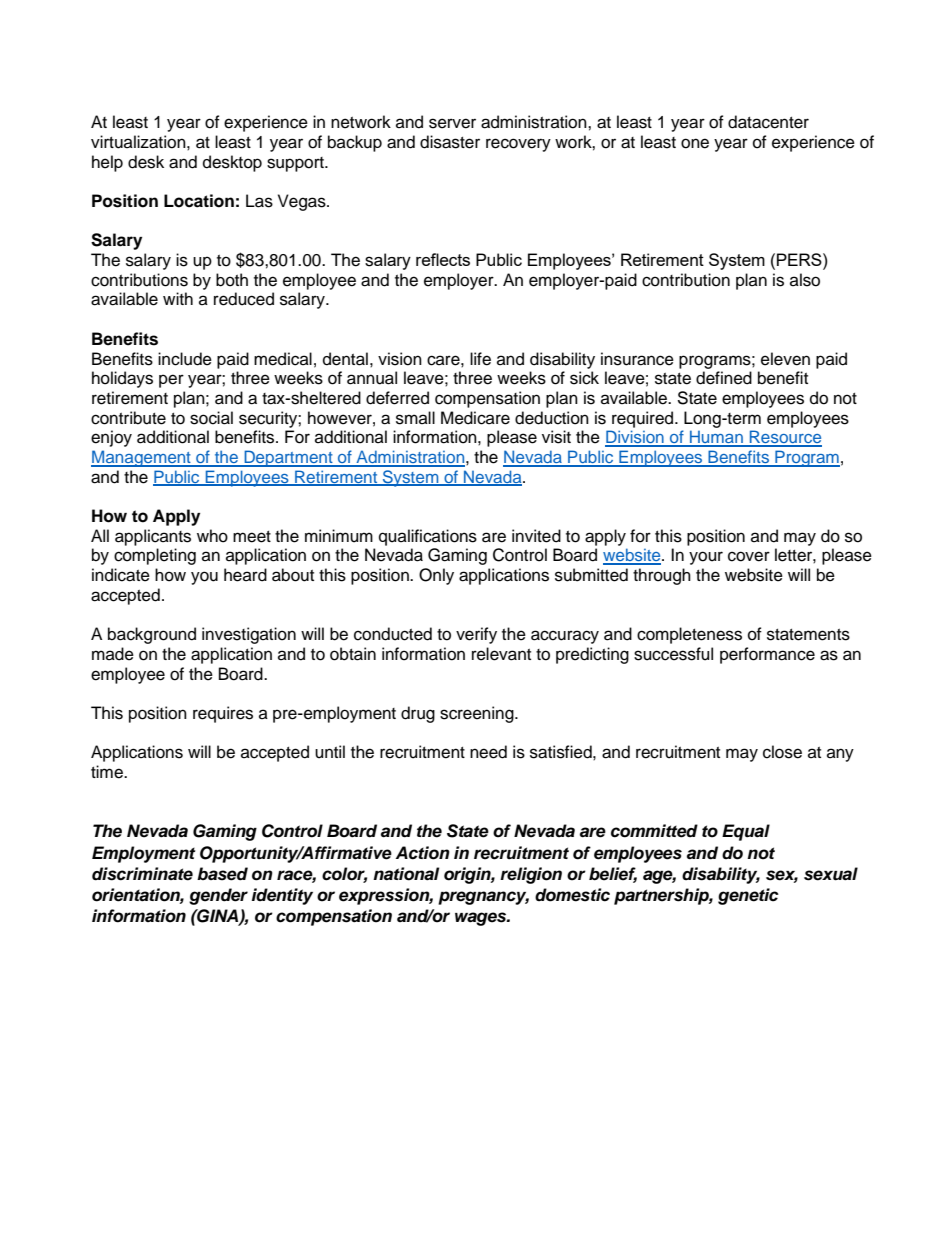 This screenshot has width=952, height=1233. I want to click on defined, so click(724, 378).
